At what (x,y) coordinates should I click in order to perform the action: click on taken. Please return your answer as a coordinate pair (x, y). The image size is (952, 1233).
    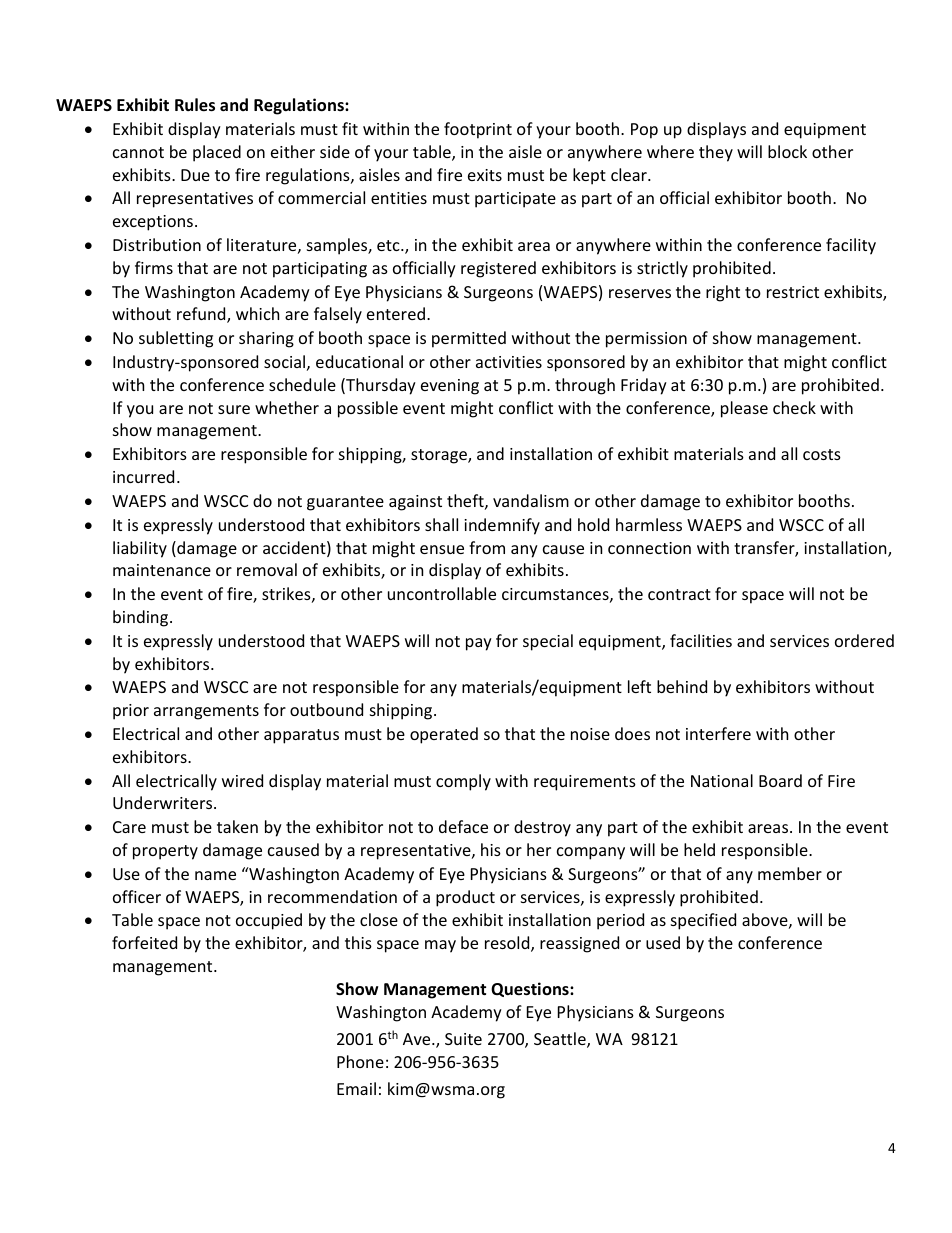
    Looking at the image, I should click on (237, 826).
